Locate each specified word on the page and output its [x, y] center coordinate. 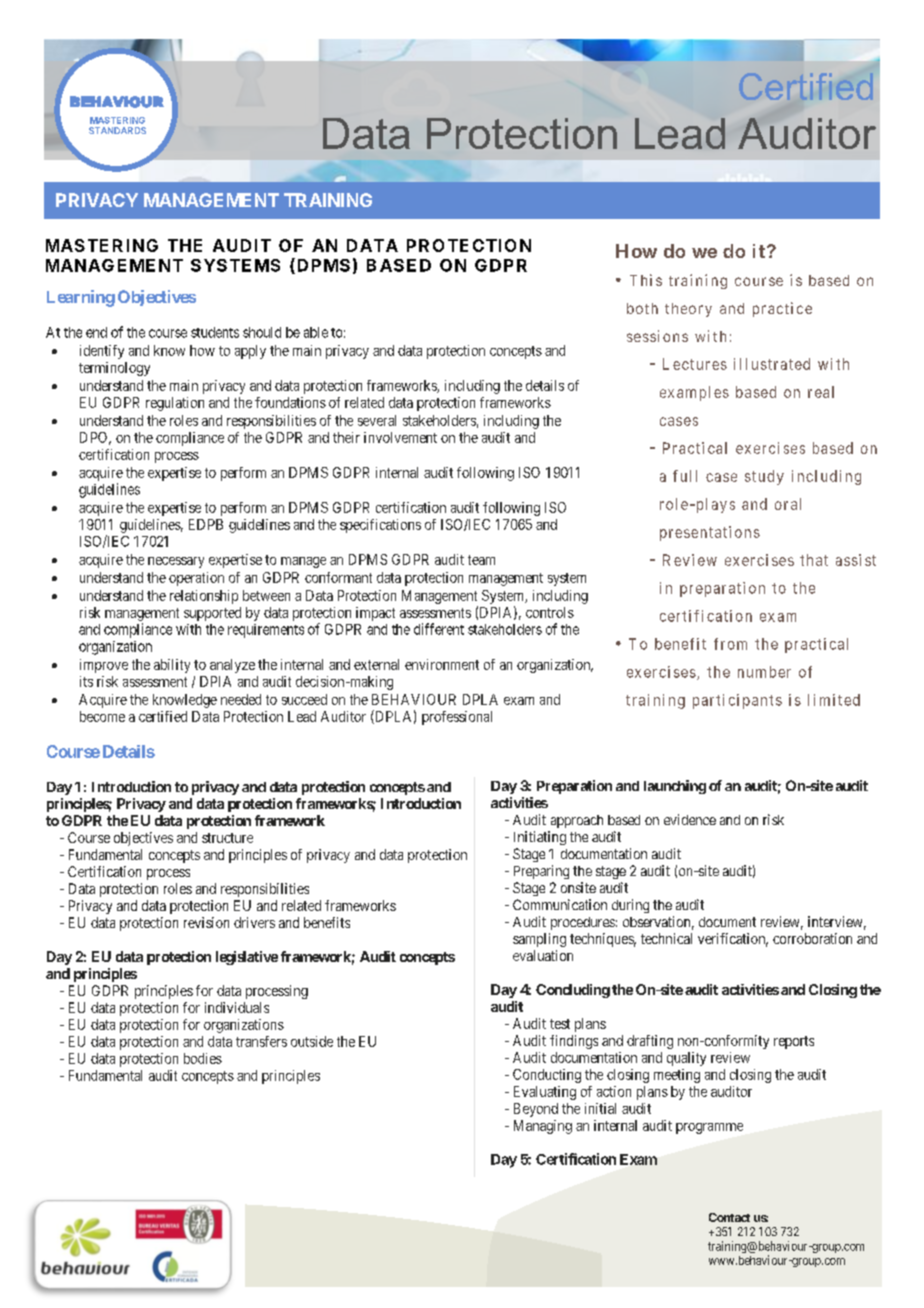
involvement [400, 437]
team [481, 560]
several [377, 420]
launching [675, 787]
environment [442, 664]
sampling [539, 940]
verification [733, 940]
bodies [203, 1058]
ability [172, 666]
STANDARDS [117, 130]
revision [206, 922]
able [316, 332]
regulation [175, 404]
